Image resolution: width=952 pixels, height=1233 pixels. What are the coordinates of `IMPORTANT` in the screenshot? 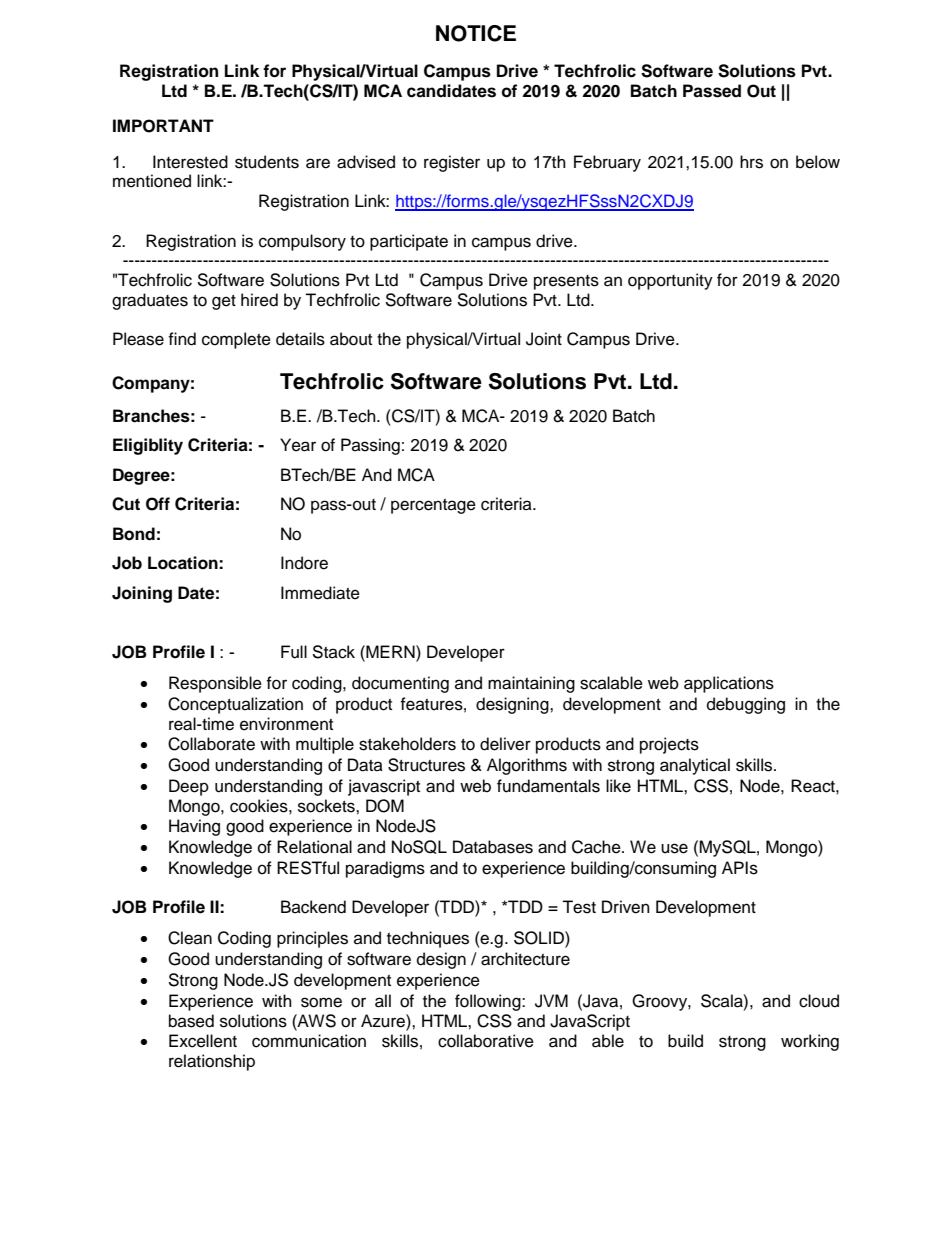 It's located at (163, 126).
